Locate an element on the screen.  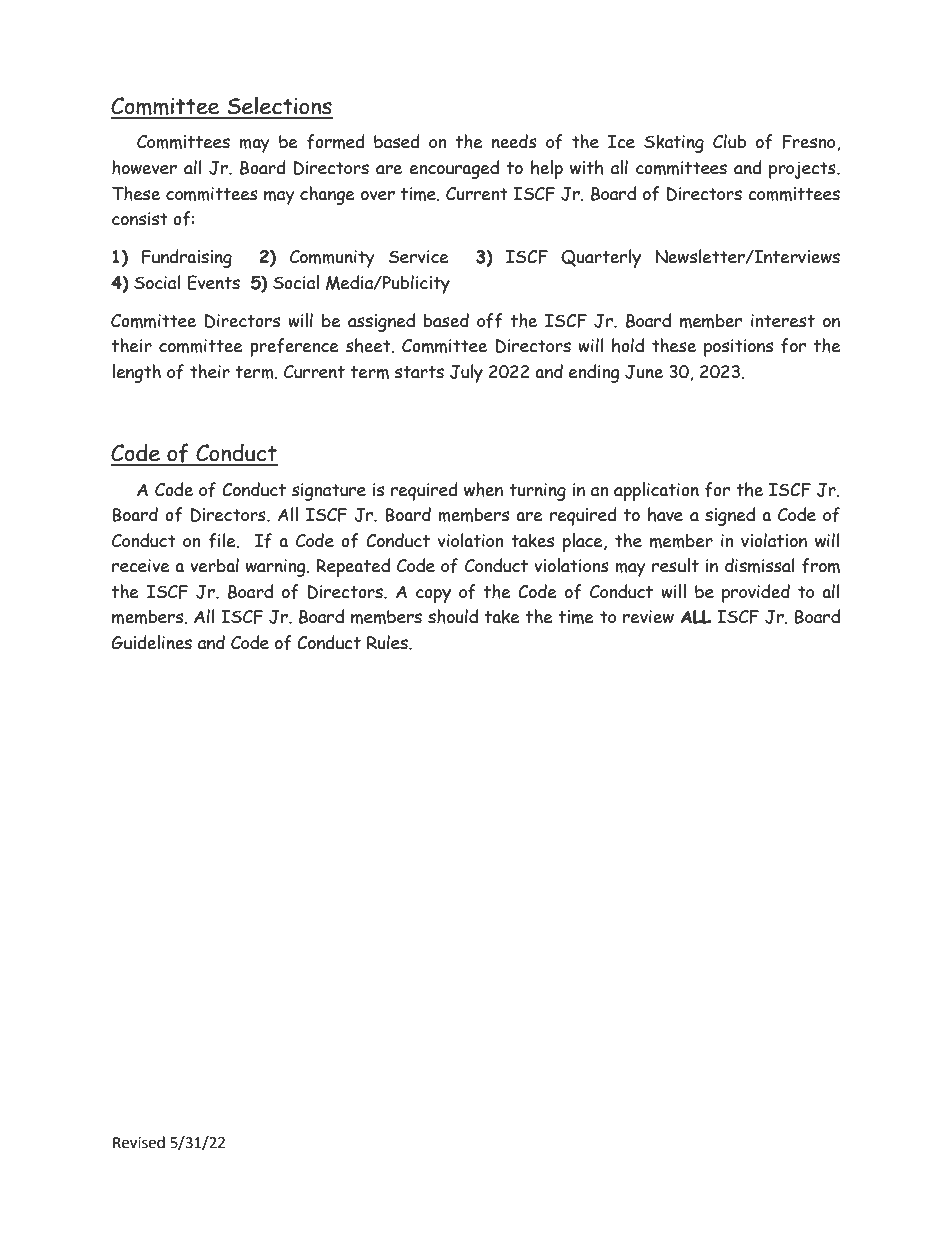
Club is located at coordinates (729, 141).
